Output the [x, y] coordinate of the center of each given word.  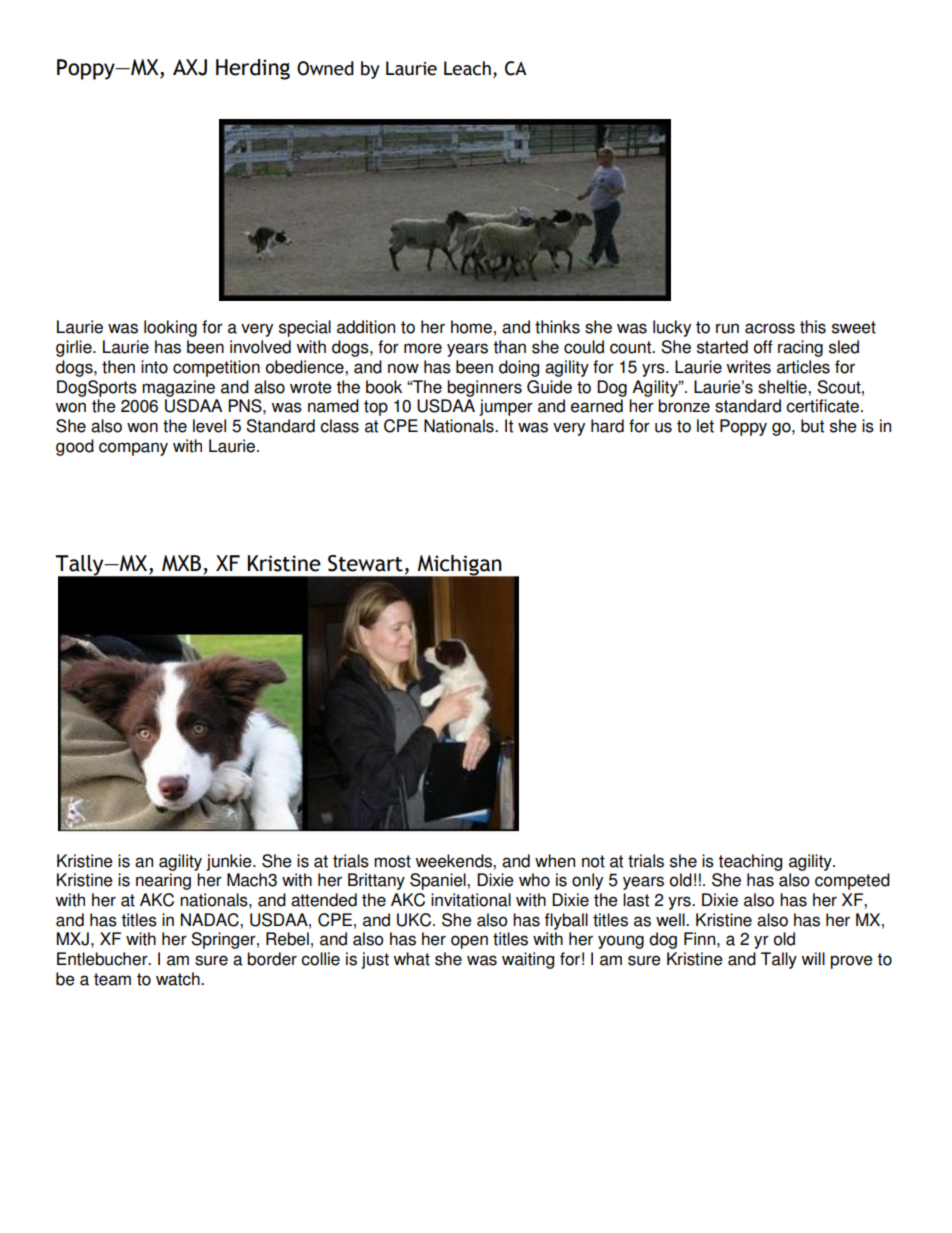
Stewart [365, 563]
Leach [467, 68]
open [469, 942]
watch [179, 979]
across [770, 328]
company [133, 449]
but [812, 426]
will [813, 958]
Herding [253, 69]
